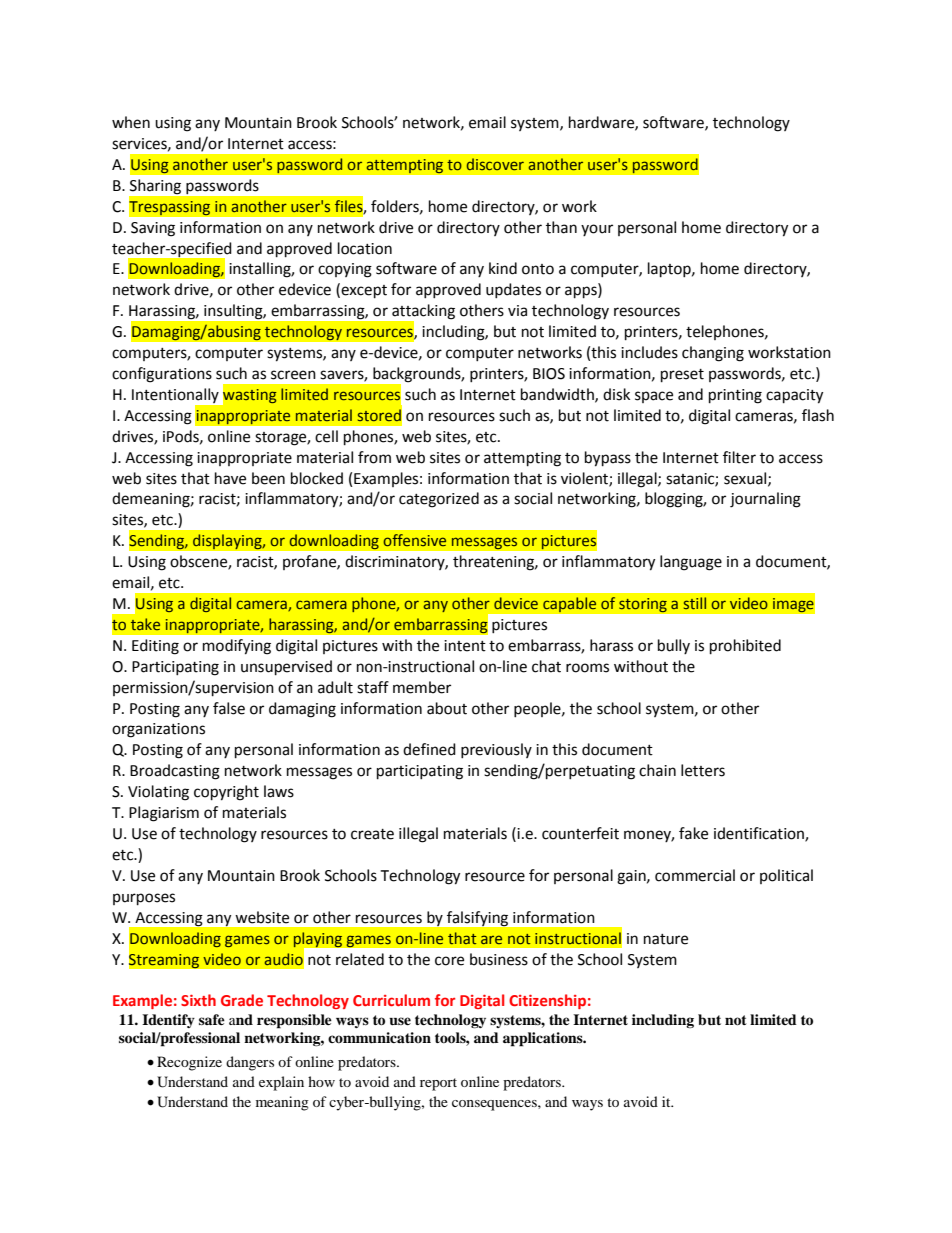  Describe the element at coordinates (237, 647) in the screenshot. I see `modifying` at that location.
